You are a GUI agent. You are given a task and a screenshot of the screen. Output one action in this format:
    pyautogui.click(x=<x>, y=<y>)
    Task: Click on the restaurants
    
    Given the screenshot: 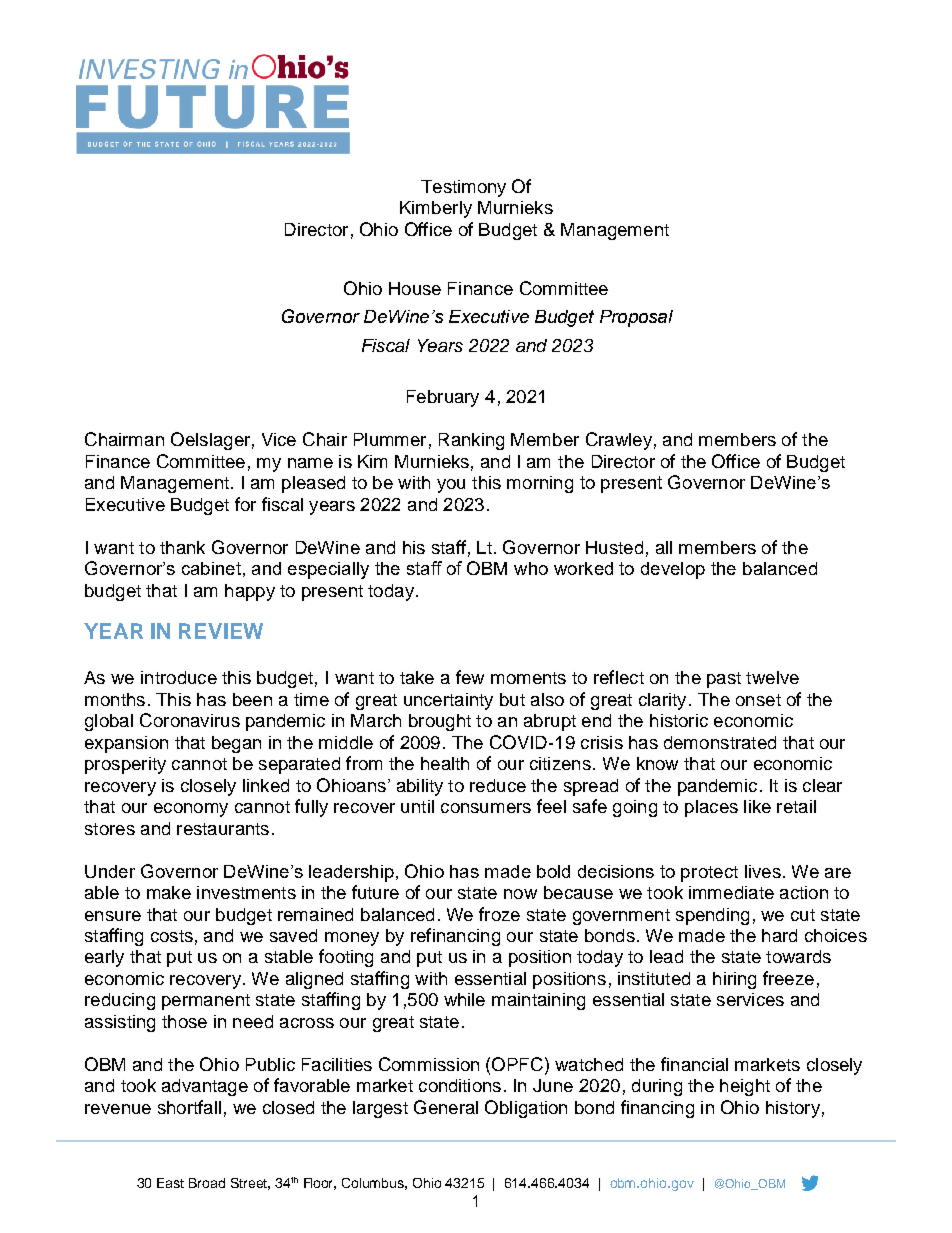 What is the action you would take?
    pyautogui.click(x=223, y=829)
